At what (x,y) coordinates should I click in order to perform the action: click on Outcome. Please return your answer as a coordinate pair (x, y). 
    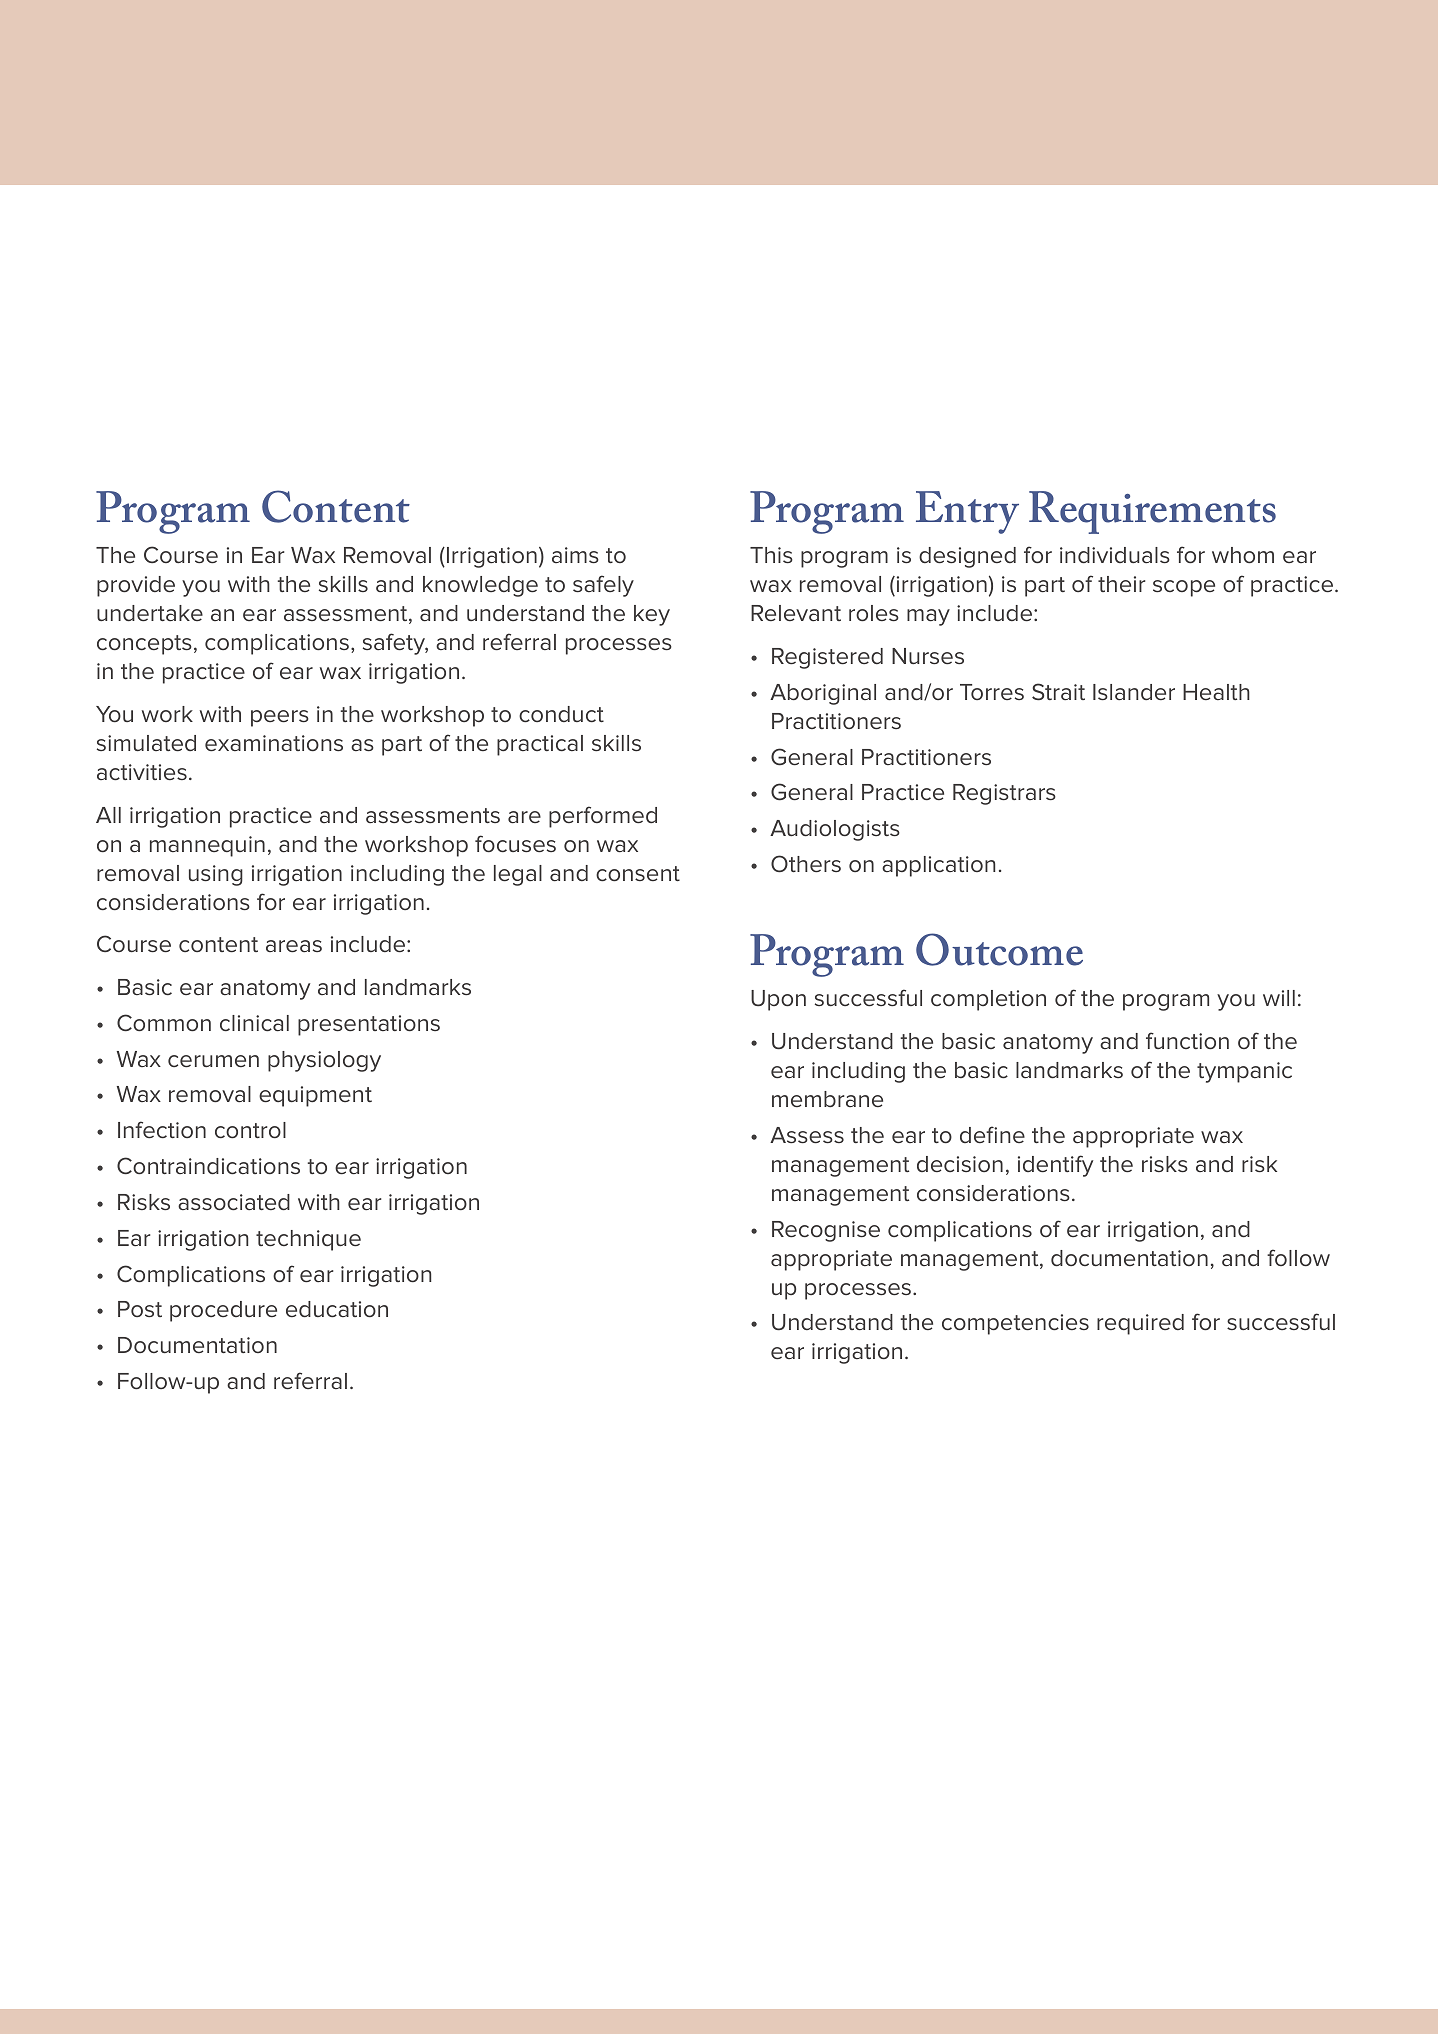
    Looking at the image, I should click on (999, 949).
